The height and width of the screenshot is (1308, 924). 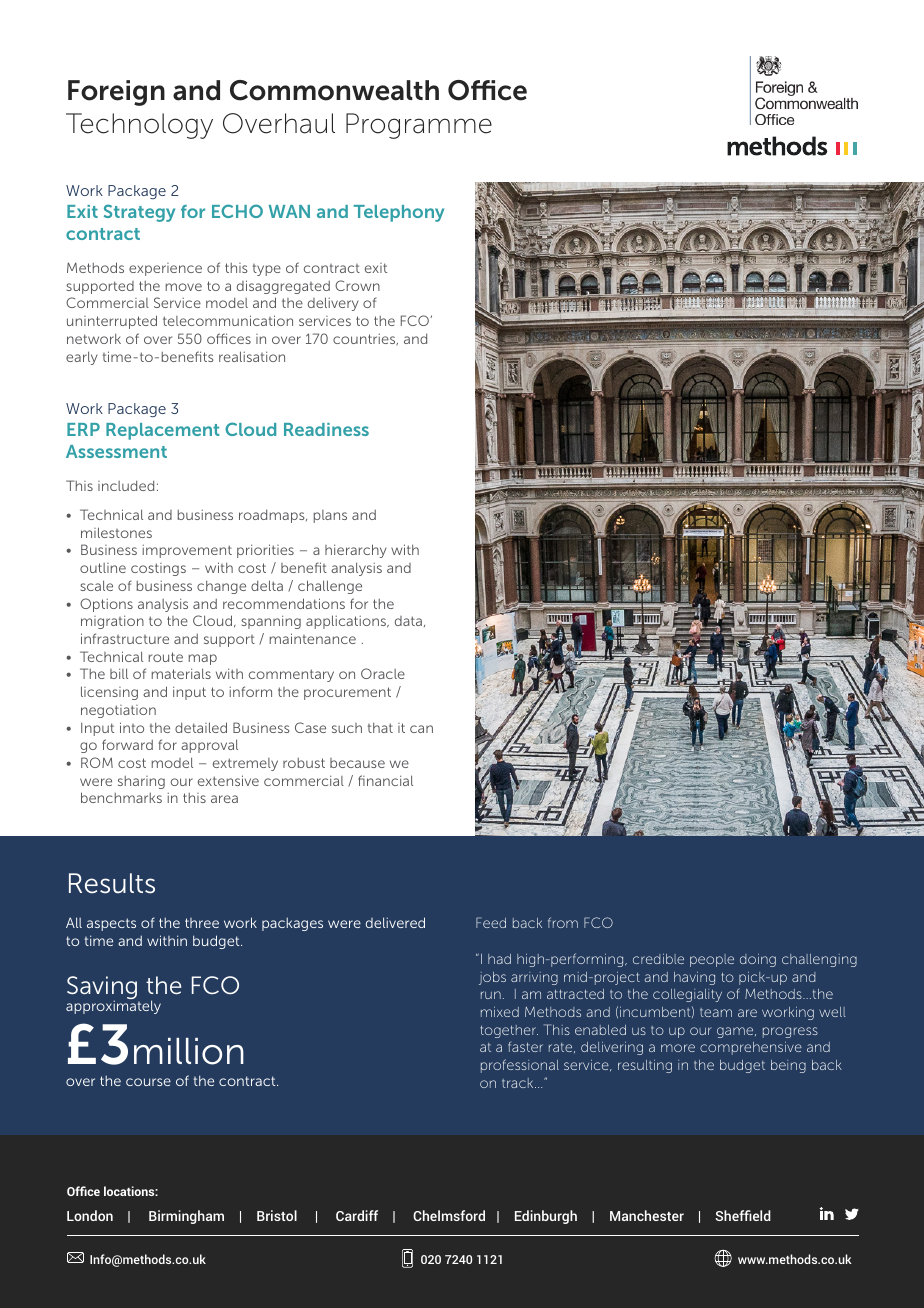 I want to click on Programme, so click(x=419, y=126).
